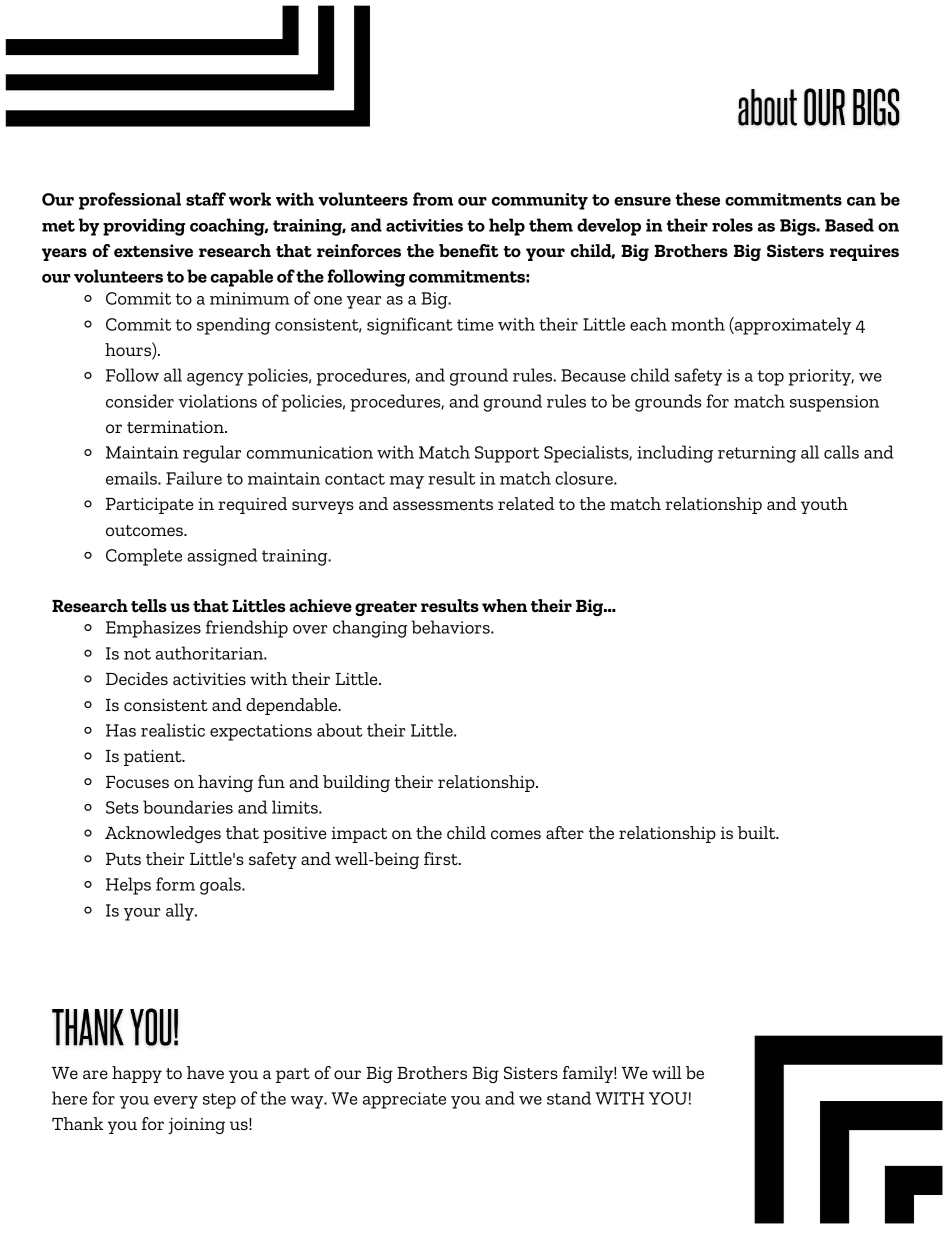 This image has width=952, height=1233. I want to click on youth, so click(824, 505).
